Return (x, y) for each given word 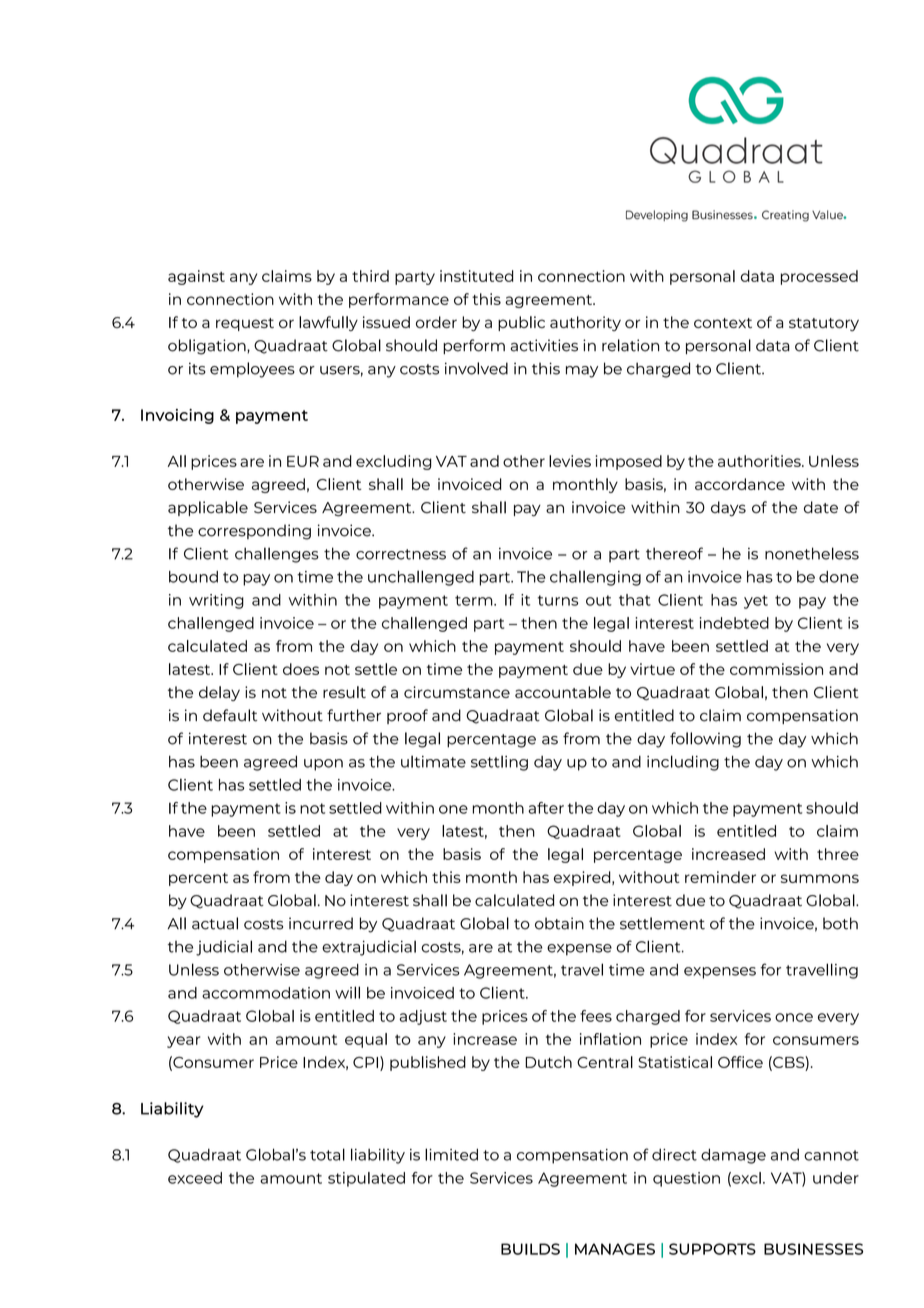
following (705, 740)
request (245, 324)
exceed (195, 1178)
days (728, 509)
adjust (423, 1017)
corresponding (254, 532)
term (475, 600)
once (794, 1017)
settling (499, 763)
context (723, 323)
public (521, 323)
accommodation (266, 993)
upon (323, 765)
